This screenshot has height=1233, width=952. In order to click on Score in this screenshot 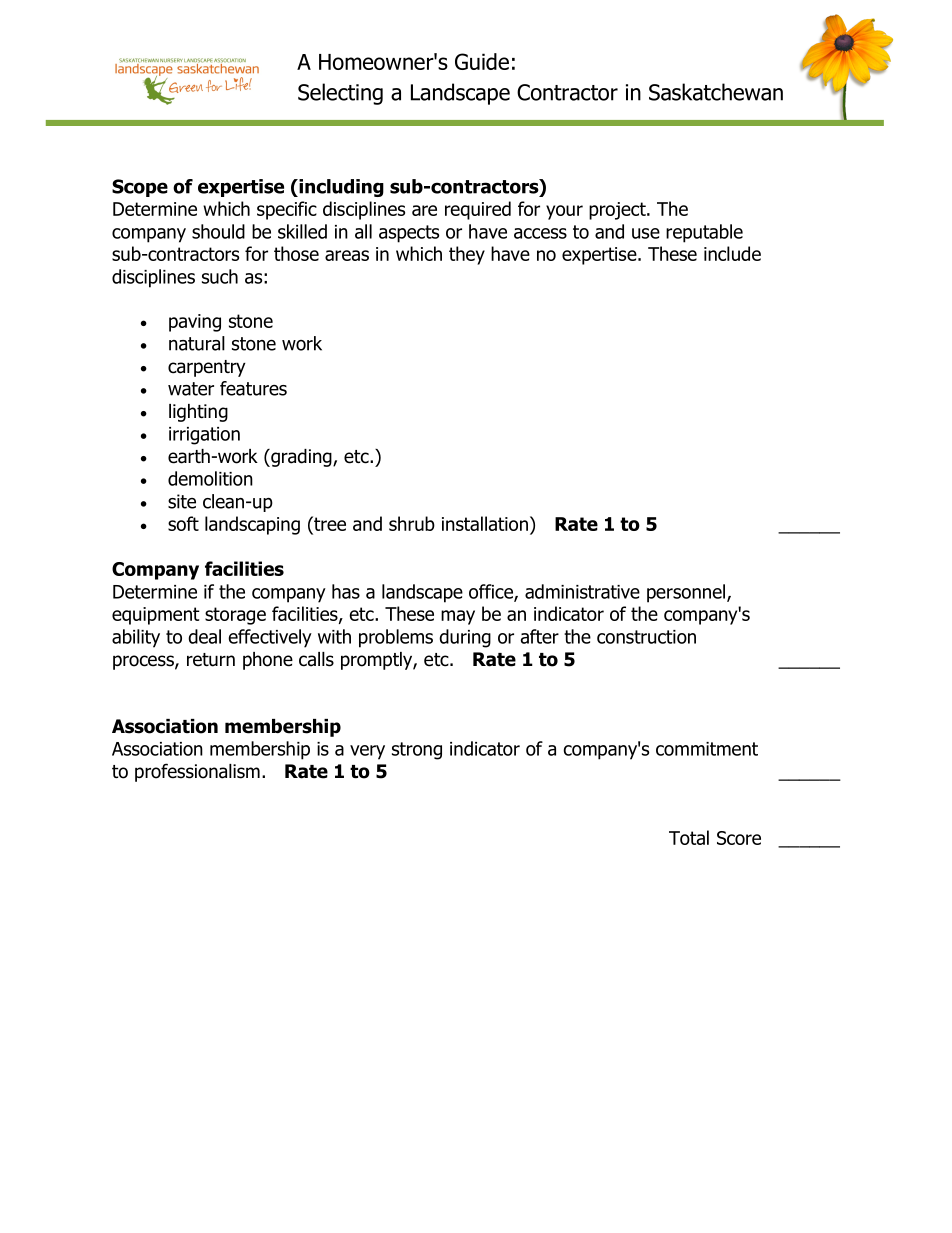, I will do `click(739, 838)`.
